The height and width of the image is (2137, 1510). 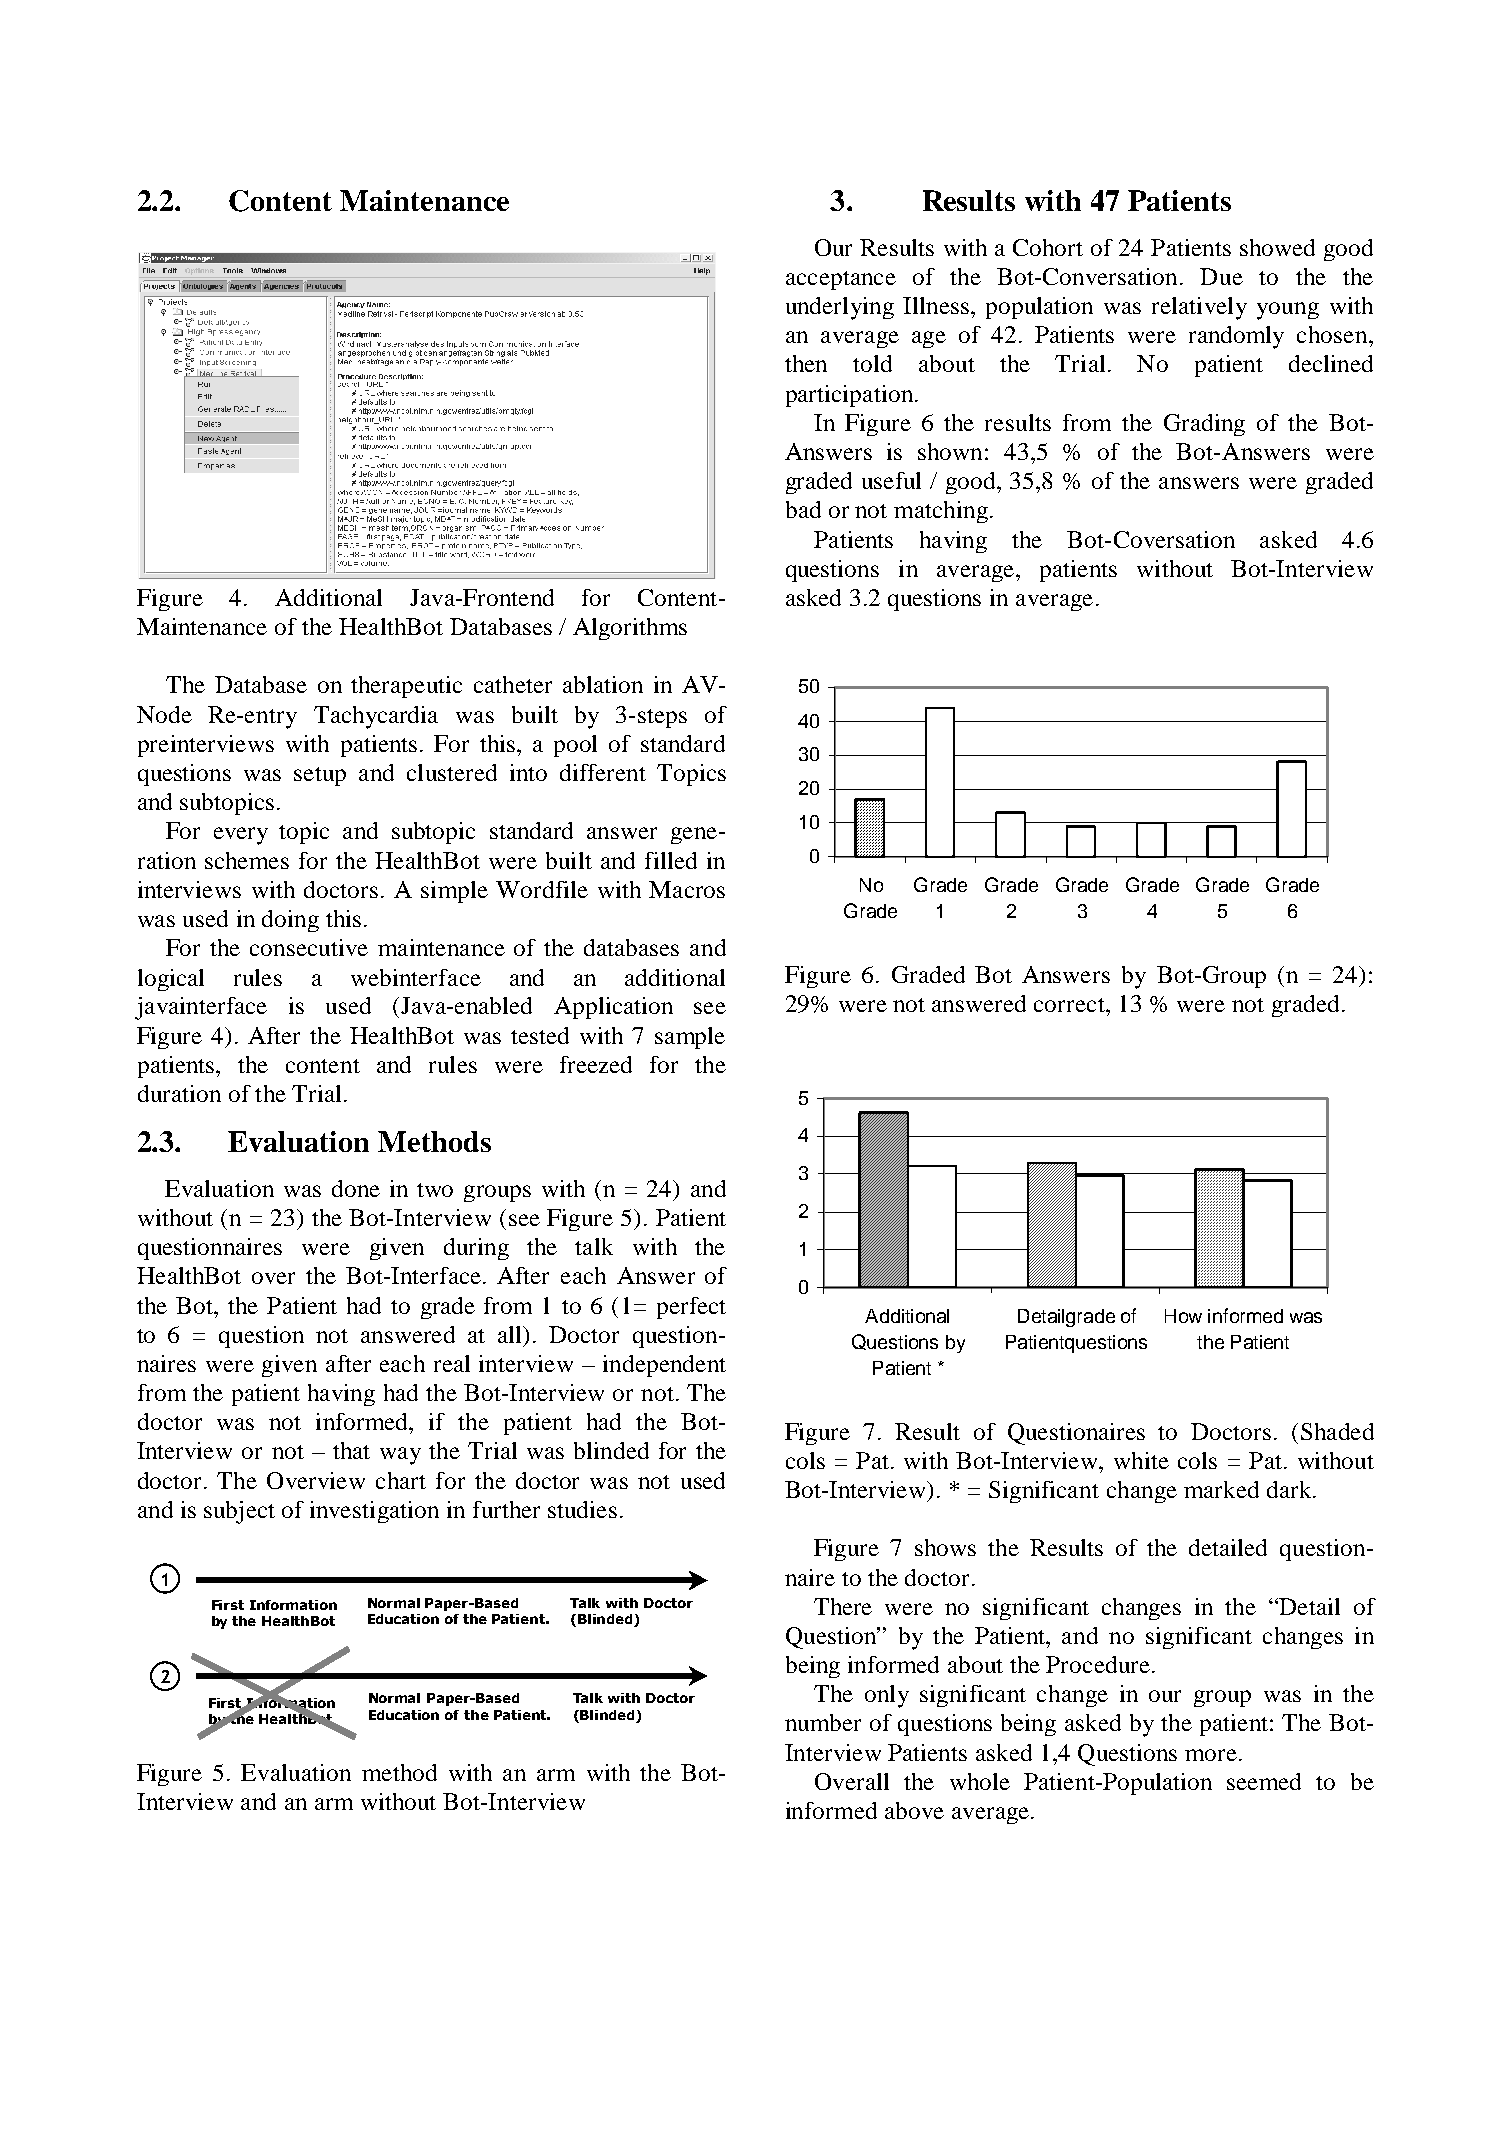 What do you see at coordinates (664, 1366) in the image?
I see `independent` at bounding box center [664, 1366].
